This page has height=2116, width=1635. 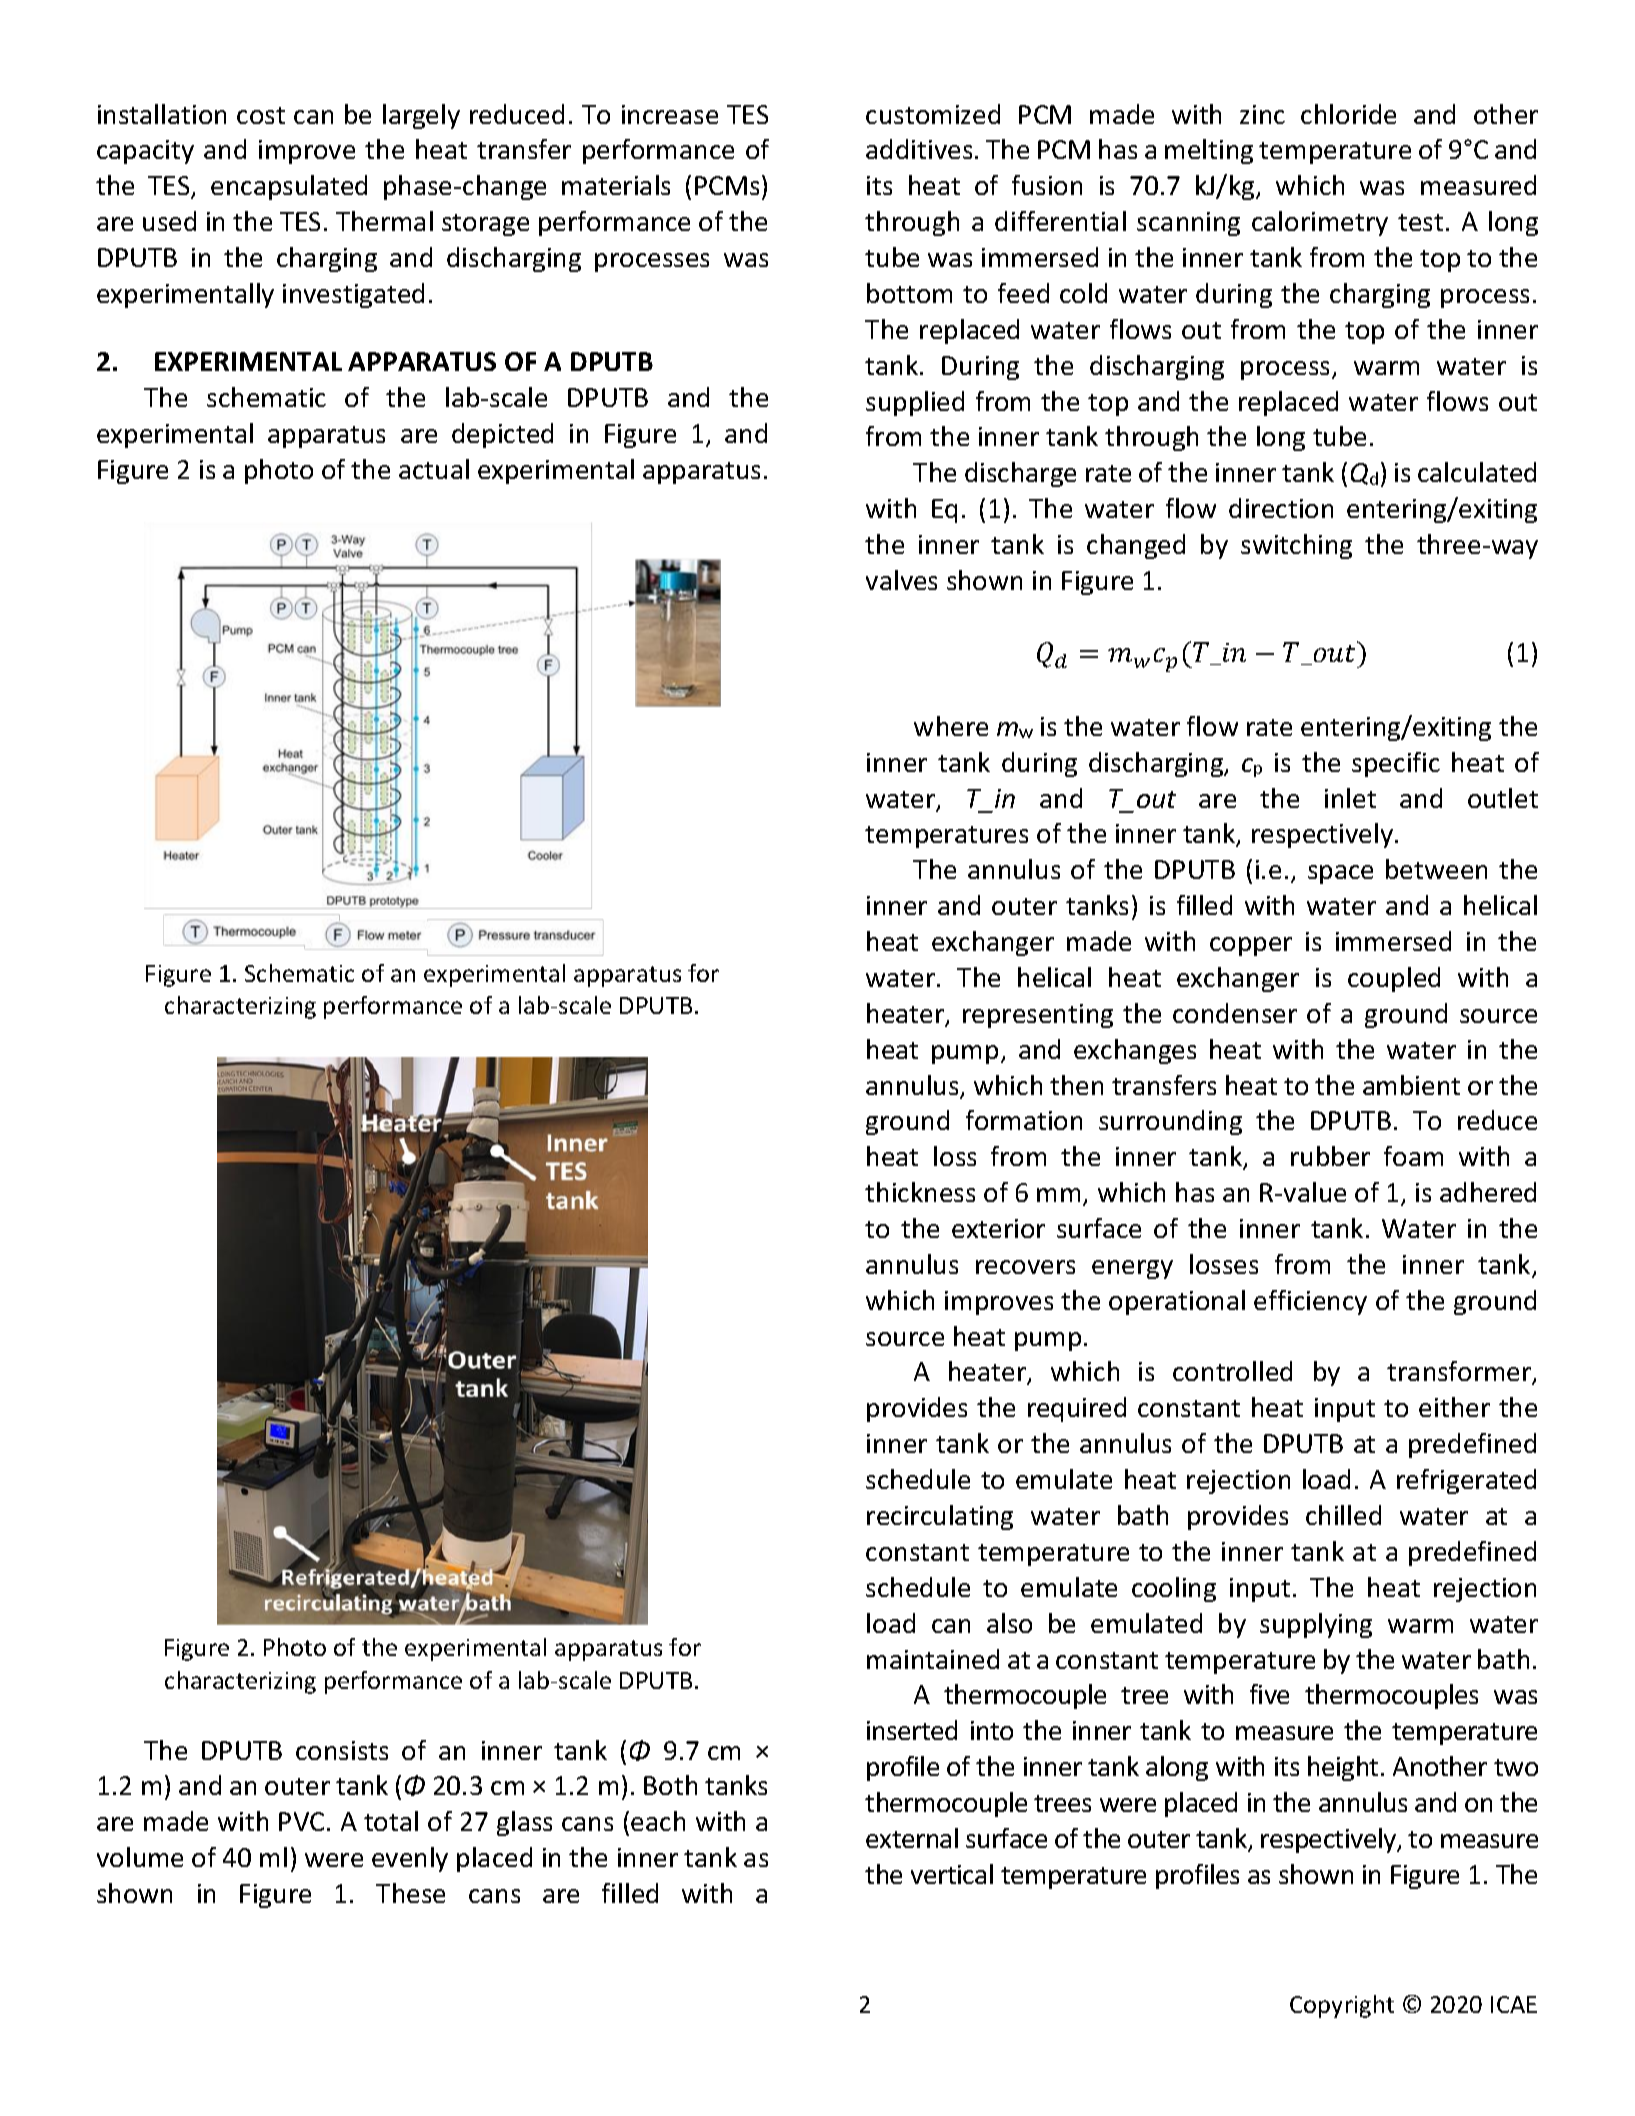 I want to click on actual, so click(x=434, y=469).
